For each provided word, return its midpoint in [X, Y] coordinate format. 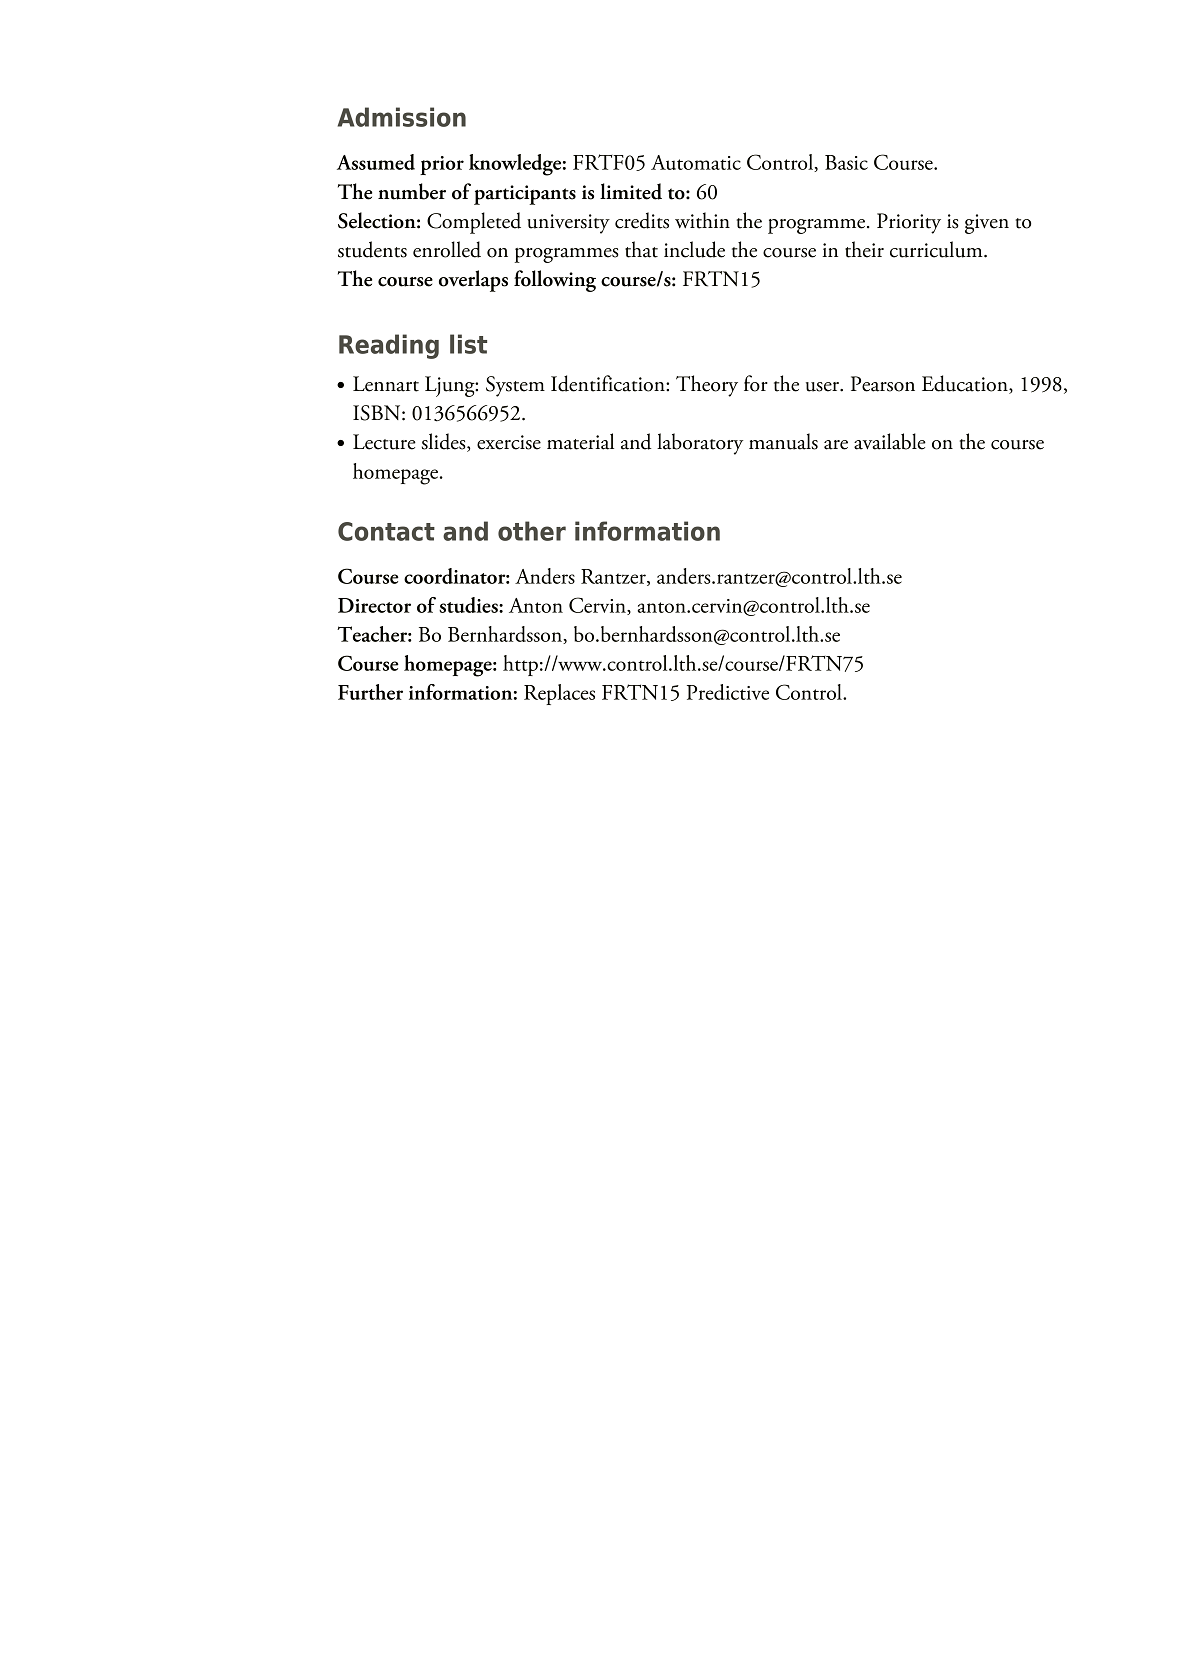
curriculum [937, 249]
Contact [386, 531]
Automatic [696, 162]
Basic [846, 162]
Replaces [559, 694]
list [468, 344]
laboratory [700, 444]
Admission [402, 117]
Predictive [728, 692]
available [890, 441]
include [694, 249]
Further [370, 692]
